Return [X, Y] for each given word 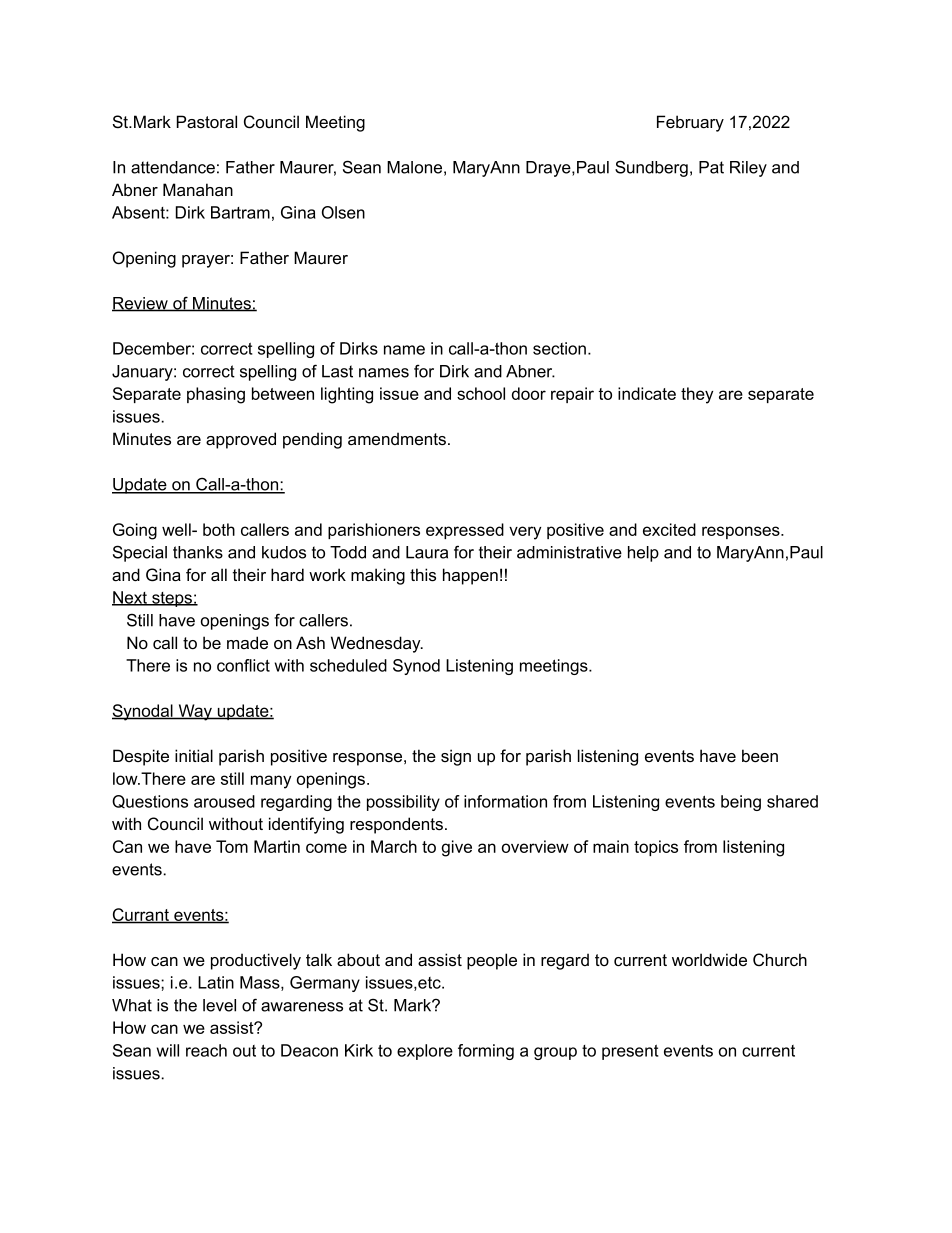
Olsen [343, 212]
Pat [711, 167]
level [219, 1005]
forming [486, 1052]
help [643, 554]
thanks [198, 552]
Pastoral [207, 122]
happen [470, 576]
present [630, 1052]
